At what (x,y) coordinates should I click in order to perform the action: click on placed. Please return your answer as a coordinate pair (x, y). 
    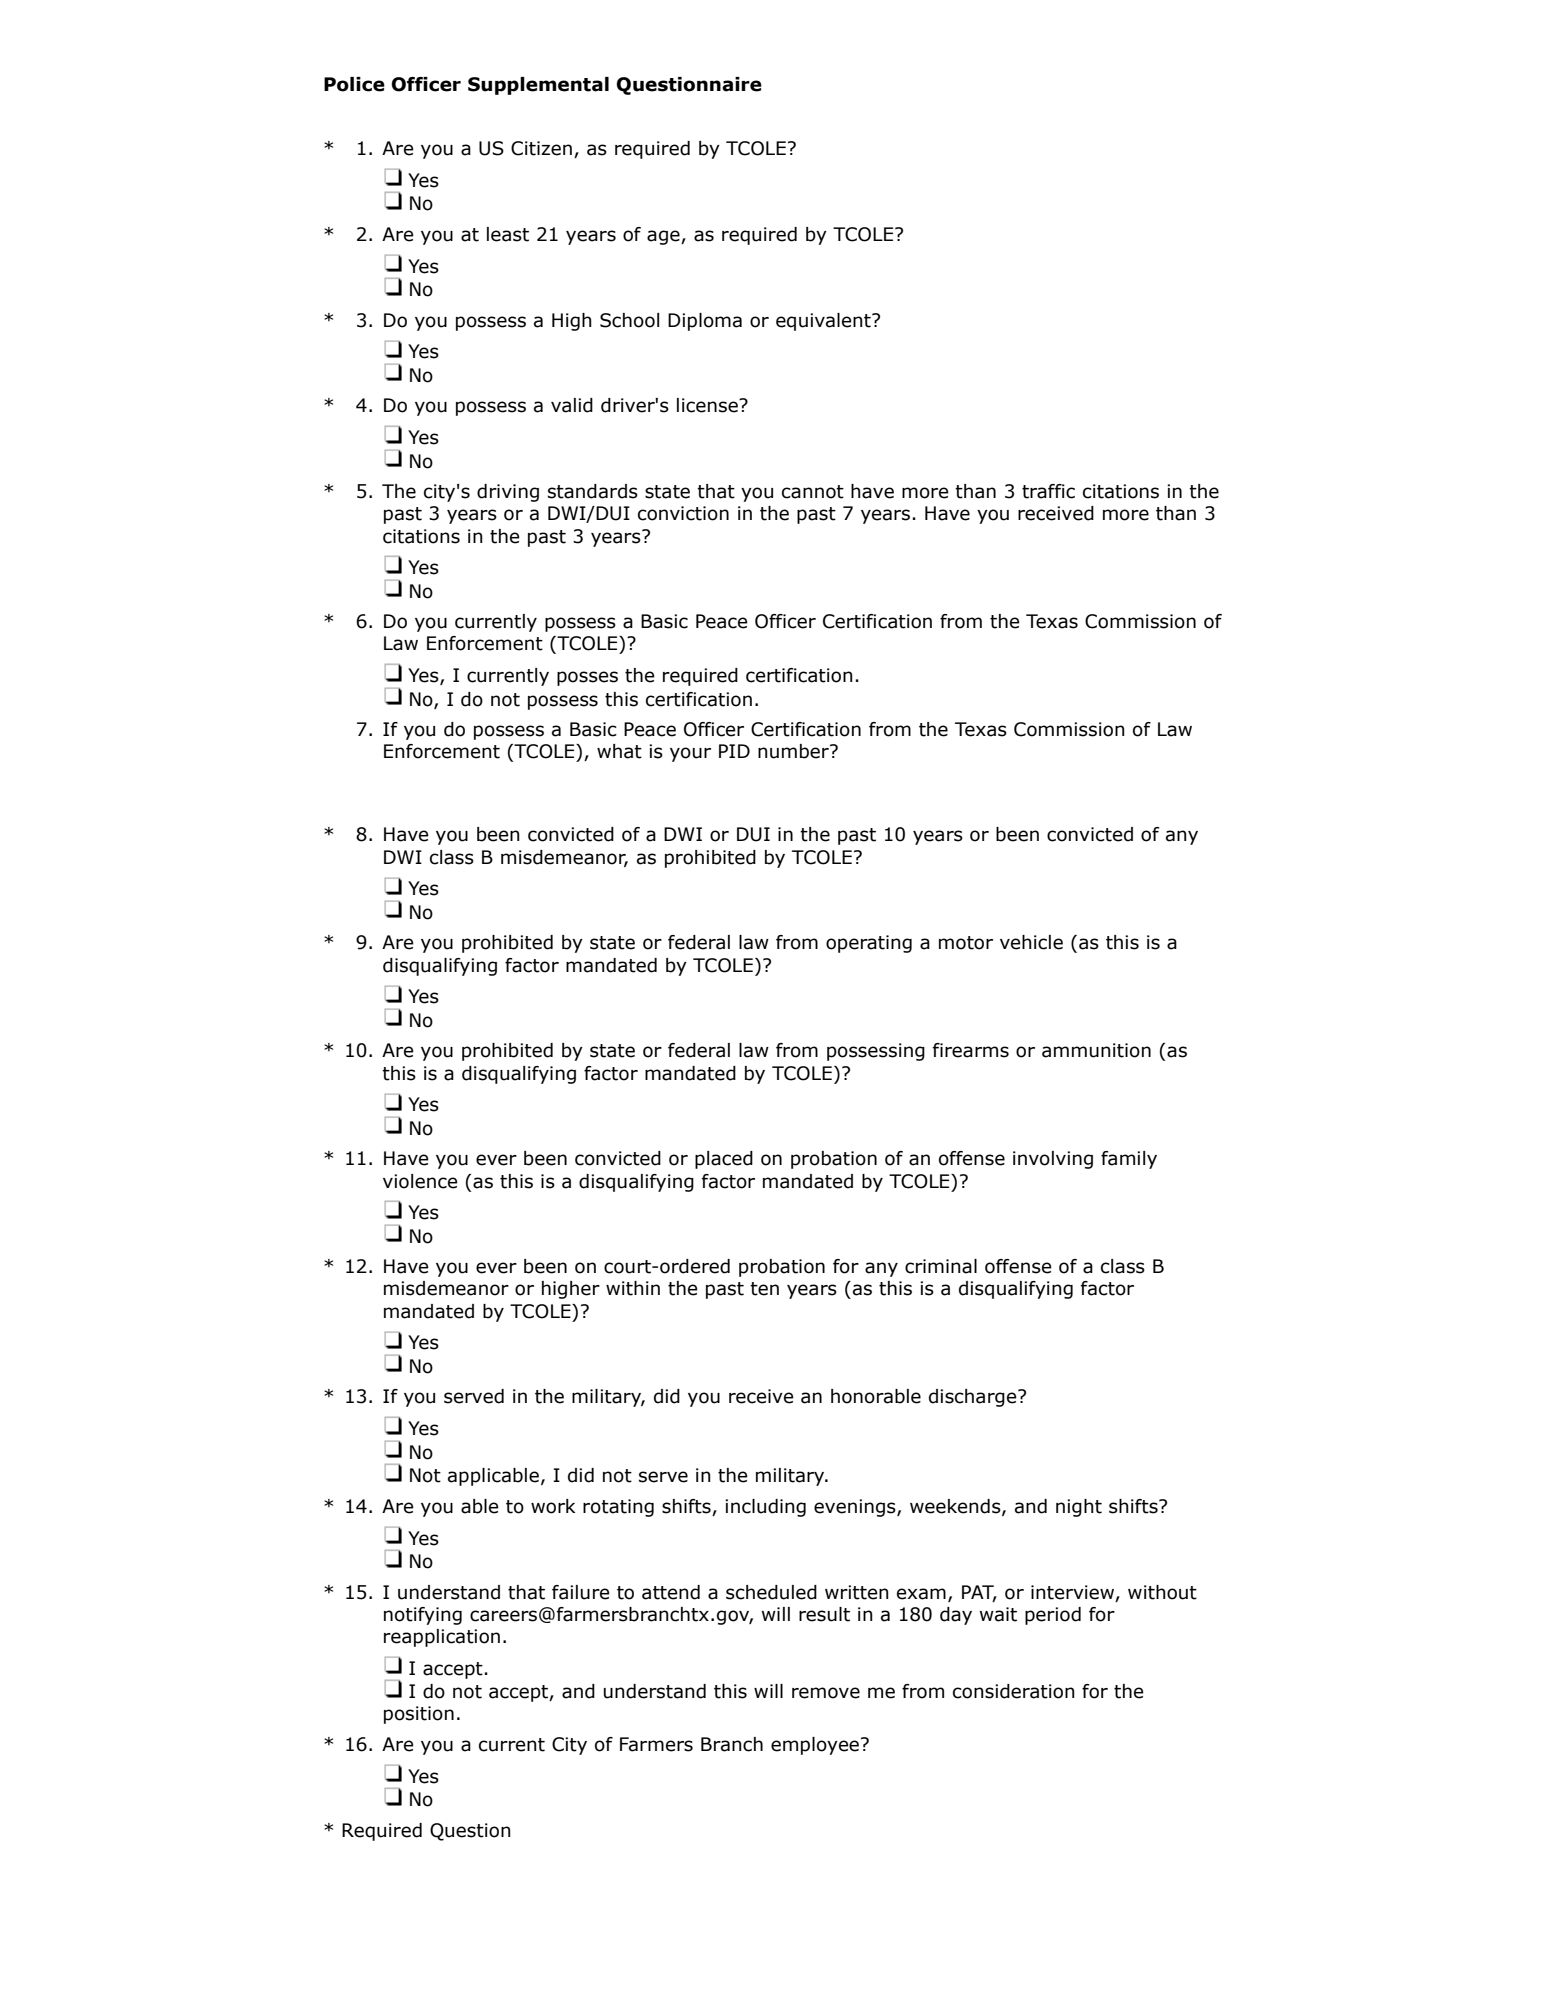
    Looking at the image, I should click on (724, 1160).
